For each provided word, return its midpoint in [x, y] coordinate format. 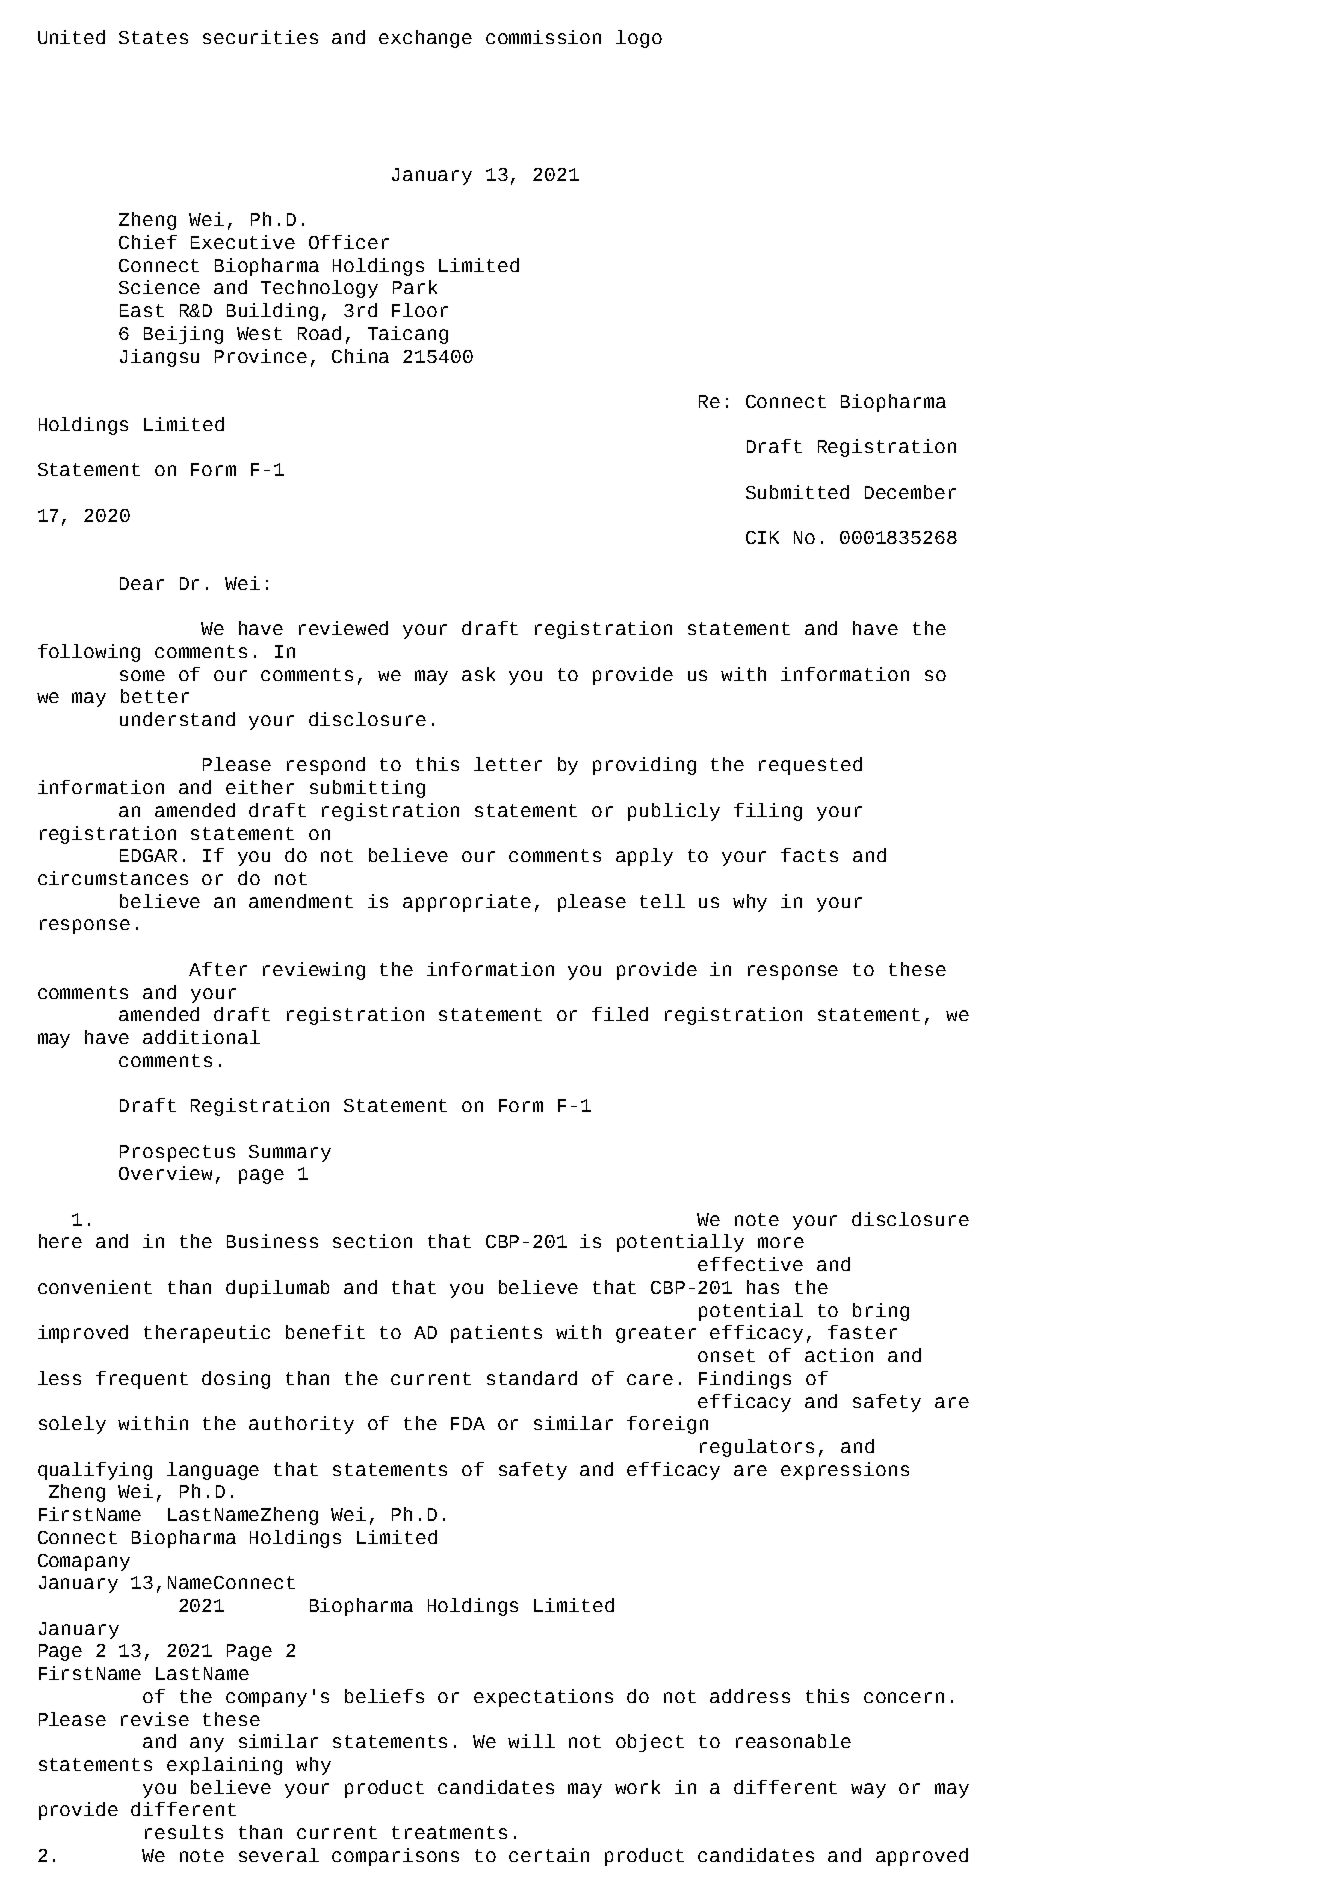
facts [809, 855]
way [868, 1790]
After [218, 969]
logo [639, 39]
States [153, 37]
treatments [449, 1832]
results [184, 1832]
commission [543, 37]
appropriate [467, 903]
